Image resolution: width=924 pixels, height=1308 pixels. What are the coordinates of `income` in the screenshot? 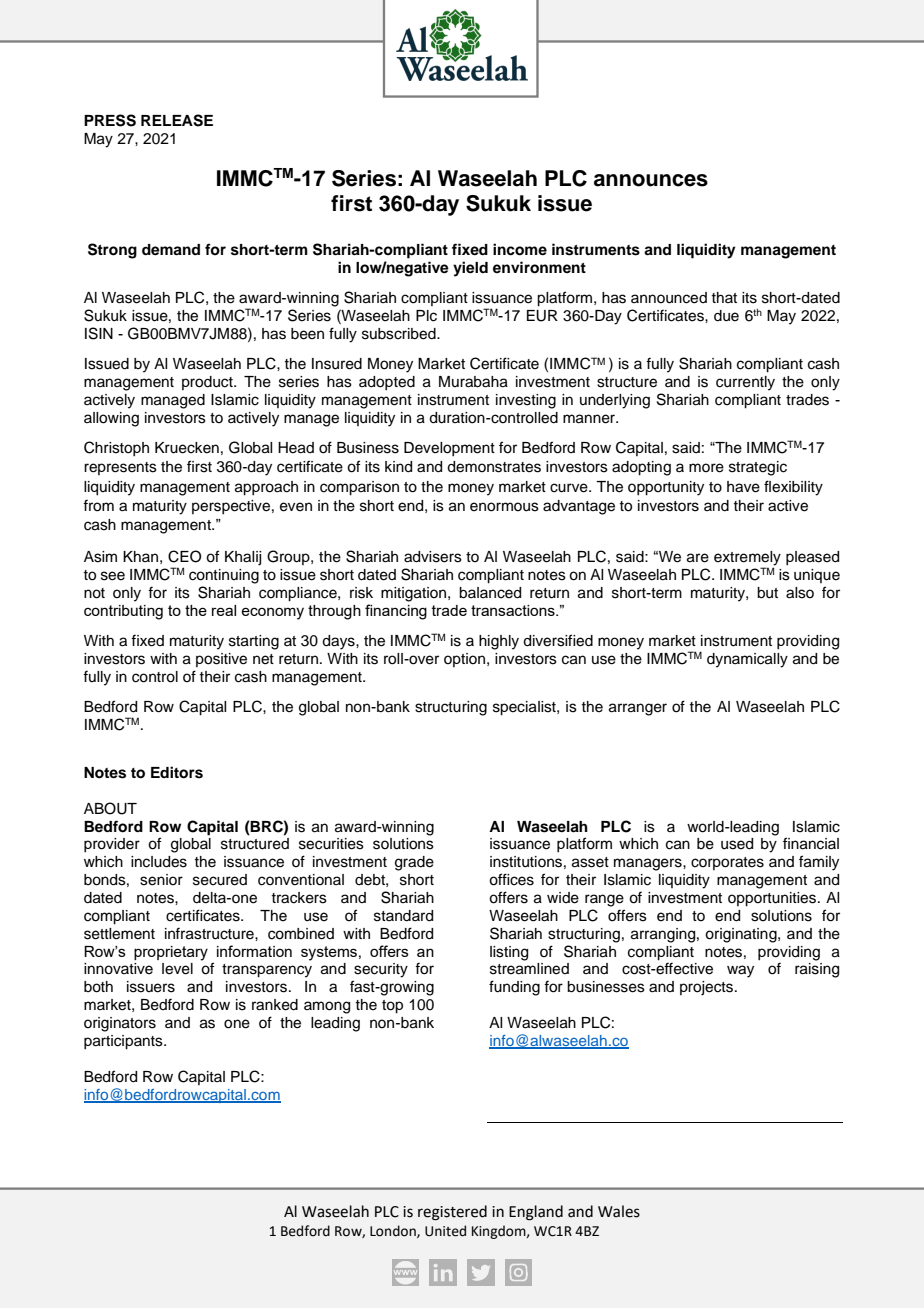 It's located at (520, 249).
